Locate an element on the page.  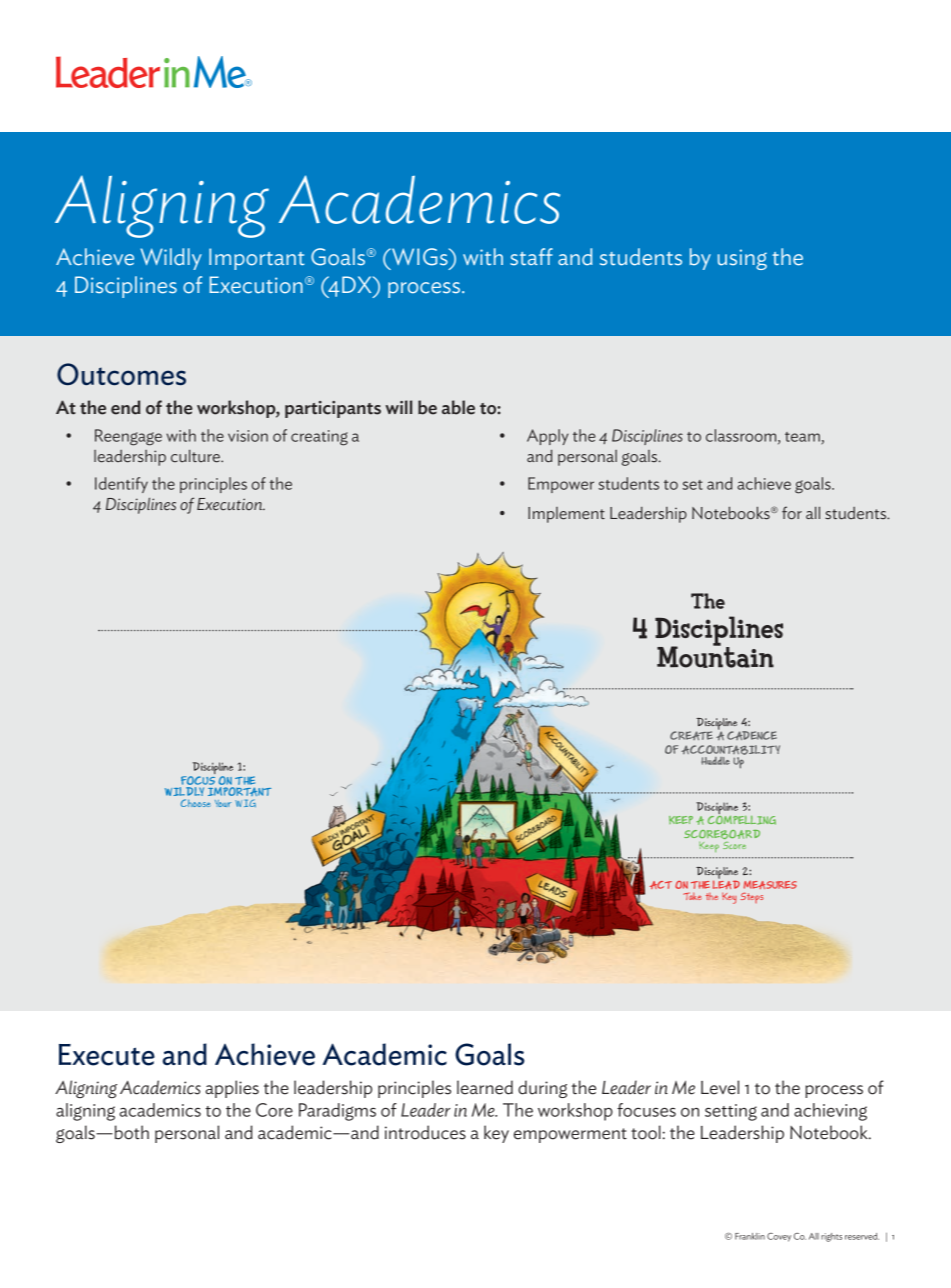
staff is located at coordinates (531, 257).
